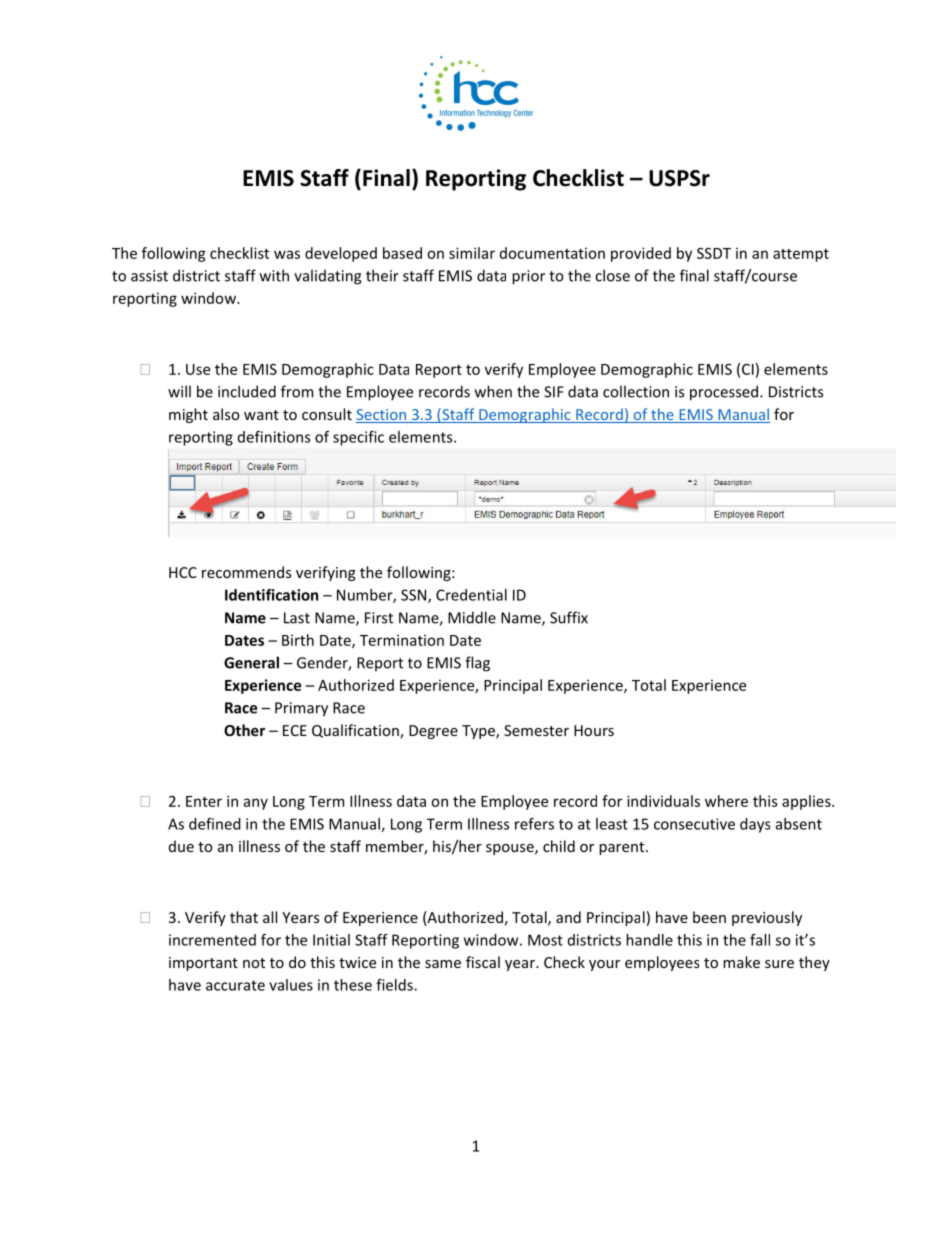 Image resolution: width=952 pixels, height=1233 pixels. I want to click on not, so click(254, 963).
